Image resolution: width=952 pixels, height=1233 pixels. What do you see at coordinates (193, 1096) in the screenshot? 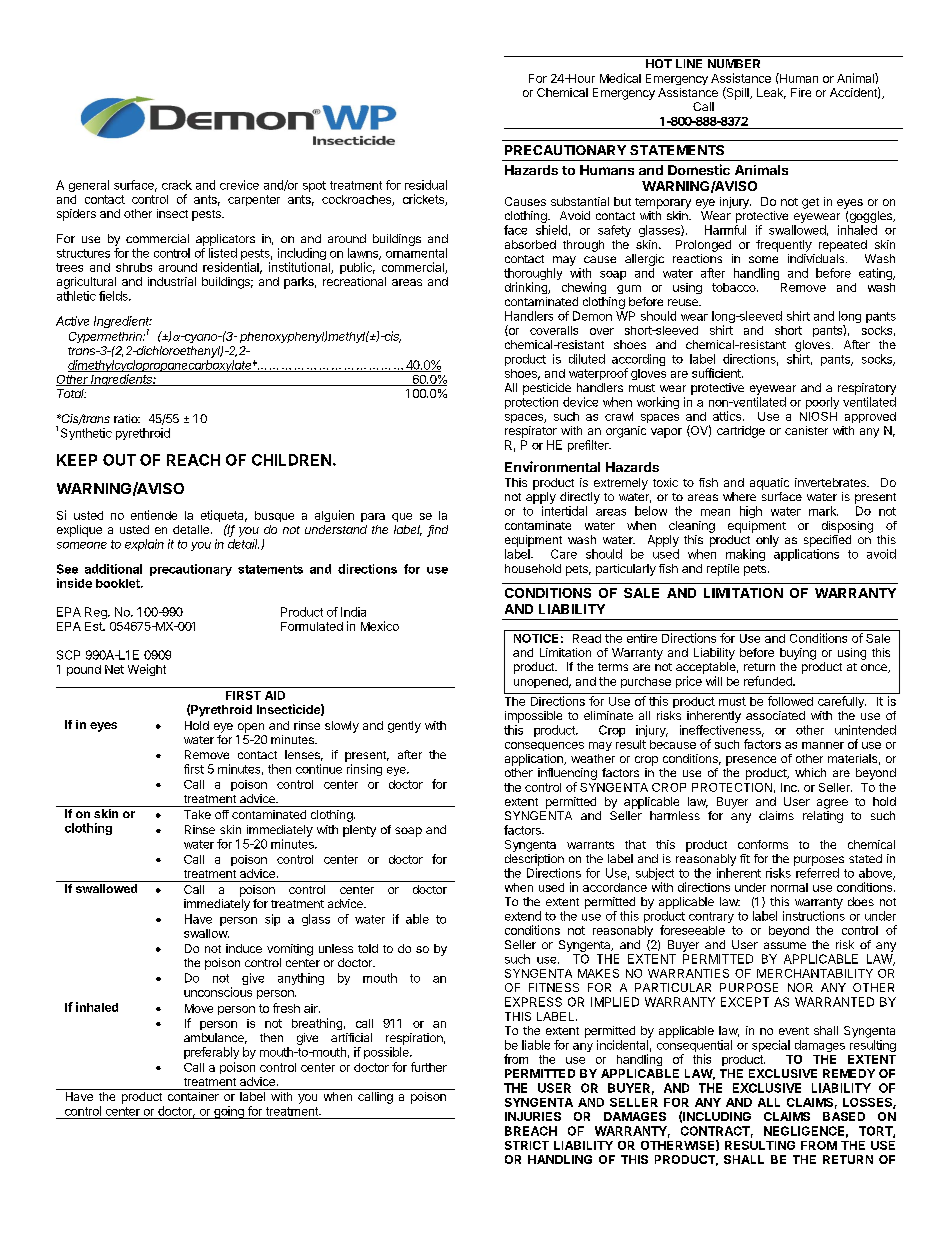
I see `container` at bounding box center [193, 1096].
